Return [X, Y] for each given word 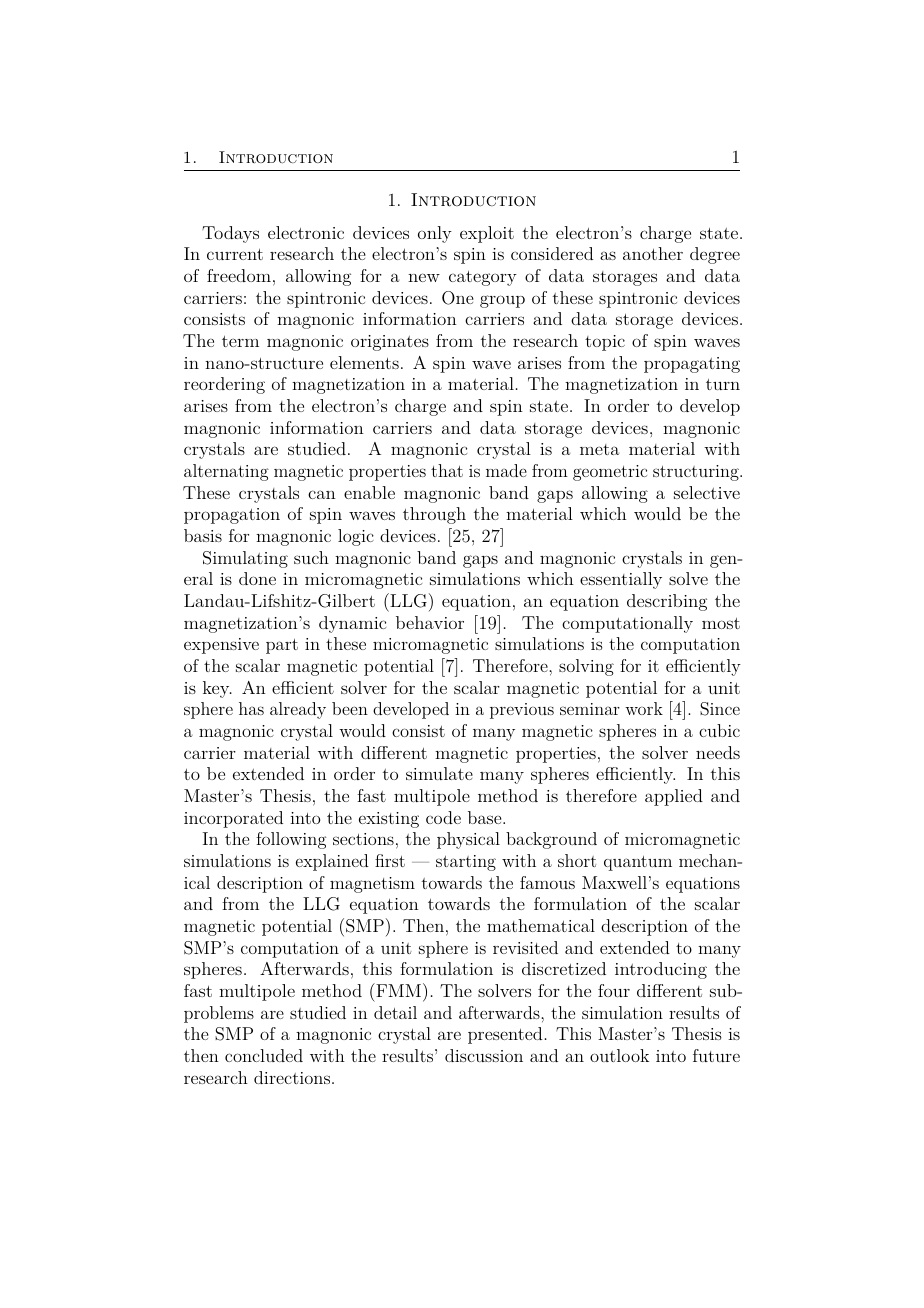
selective [707, 492]
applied [674, 797]
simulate [439, 773]
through [434, 515]
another [653, 253]
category [483, 278]
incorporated [233, 819]
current [235, 254]
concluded [264, 1055]
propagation [232, 516]
